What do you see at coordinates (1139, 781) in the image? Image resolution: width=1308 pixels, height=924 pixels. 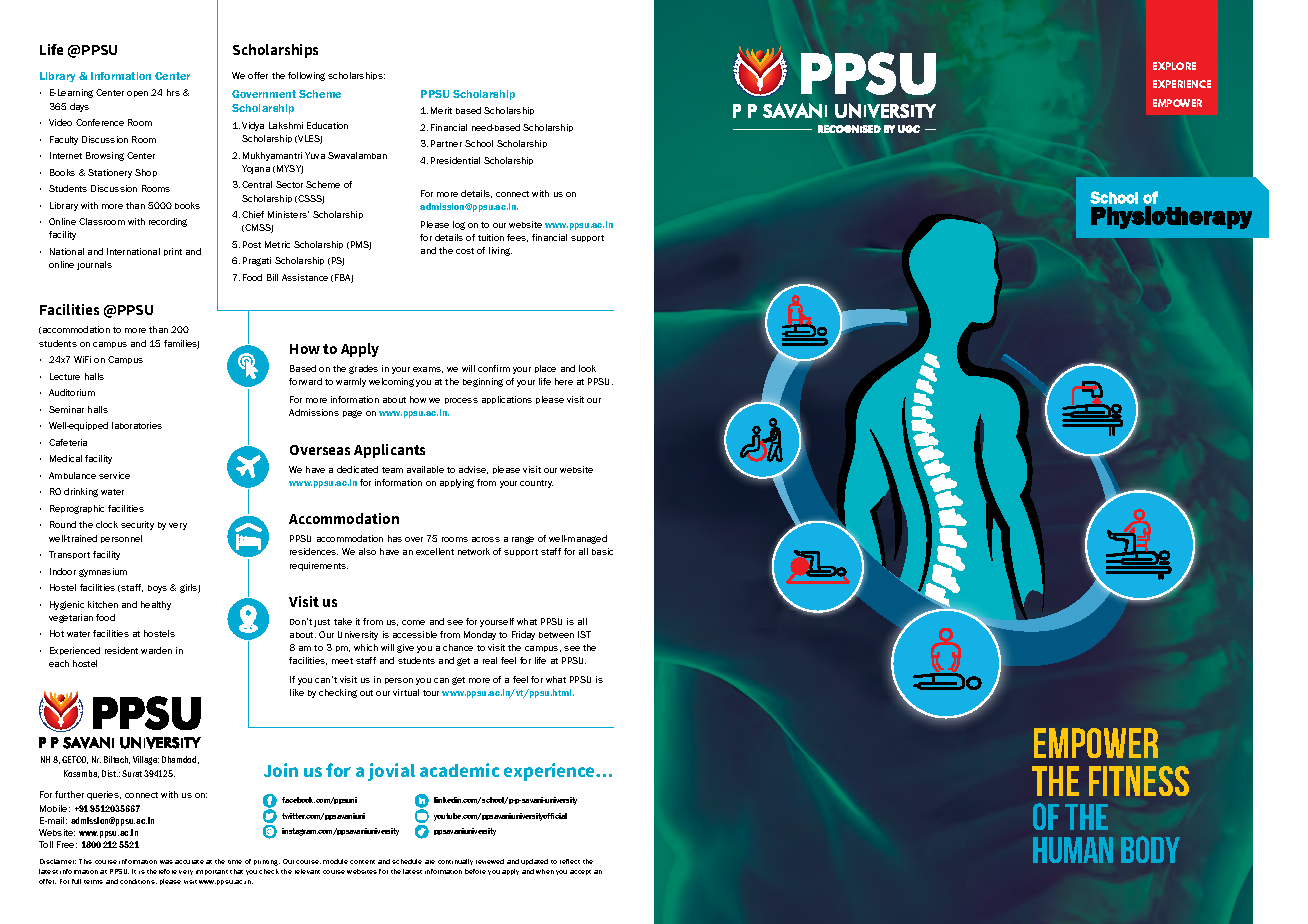 I see `Fitness` at bounding box center [1139, 781].
